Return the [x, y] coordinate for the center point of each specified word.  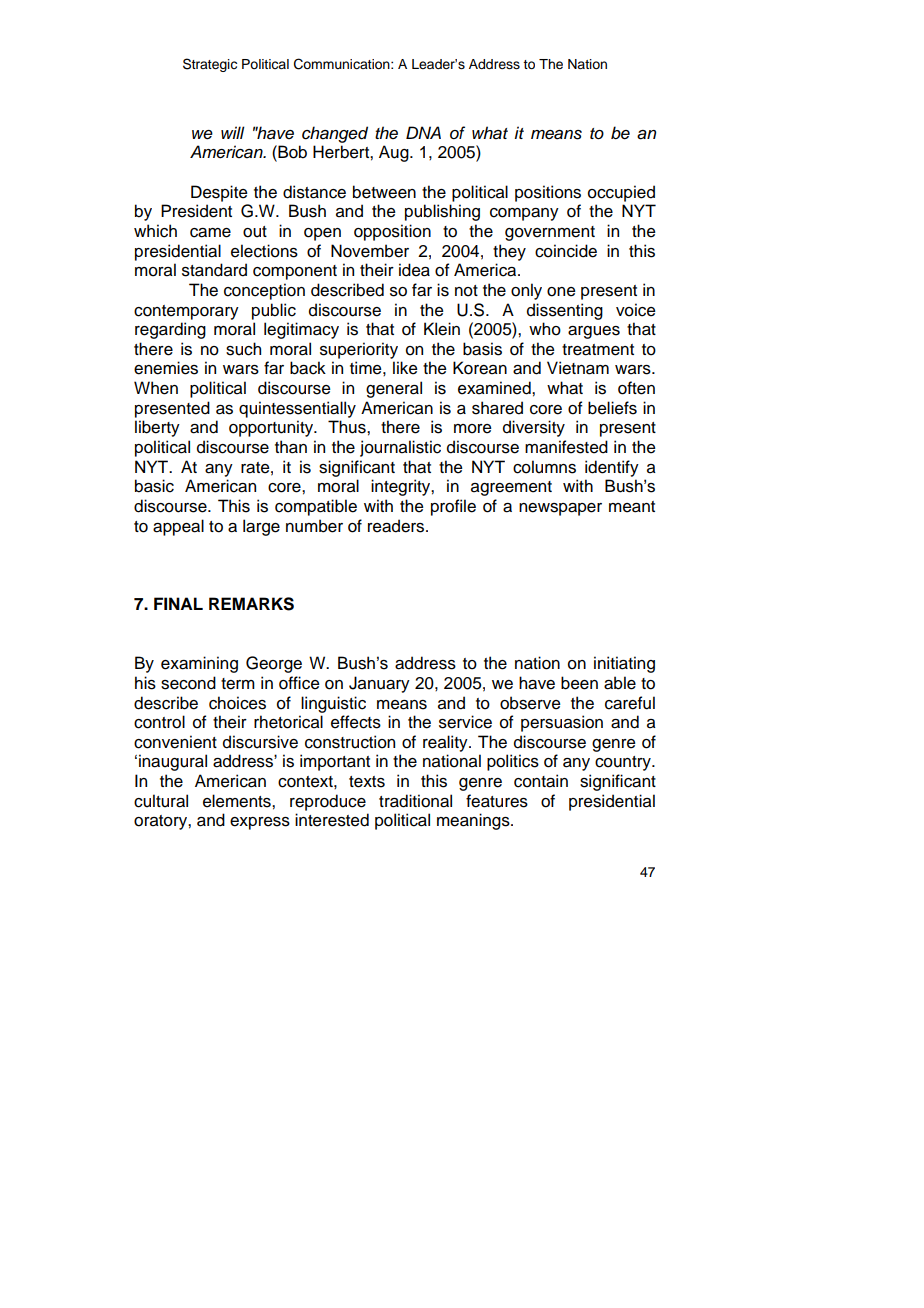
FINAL [178, 603]
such [243, 349]
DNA [423, 132]
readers [397, 526]
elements [238, 801]
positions [548, 193]
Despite [219, 193]
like [405, 368]
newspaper [560, 509]
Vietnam [578, 368]
